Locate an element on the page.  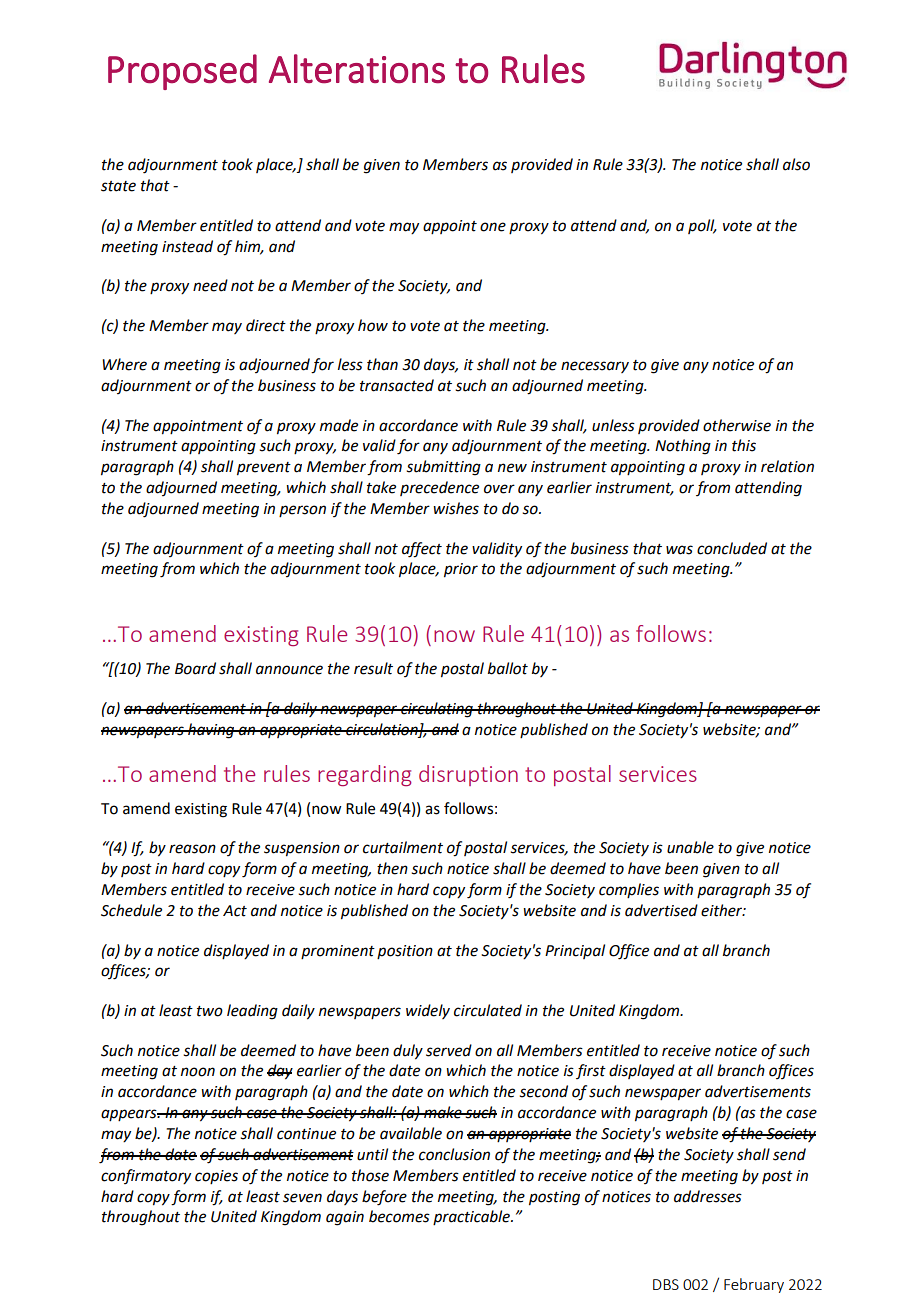
practicable is located at coordinates (472, 1217).
